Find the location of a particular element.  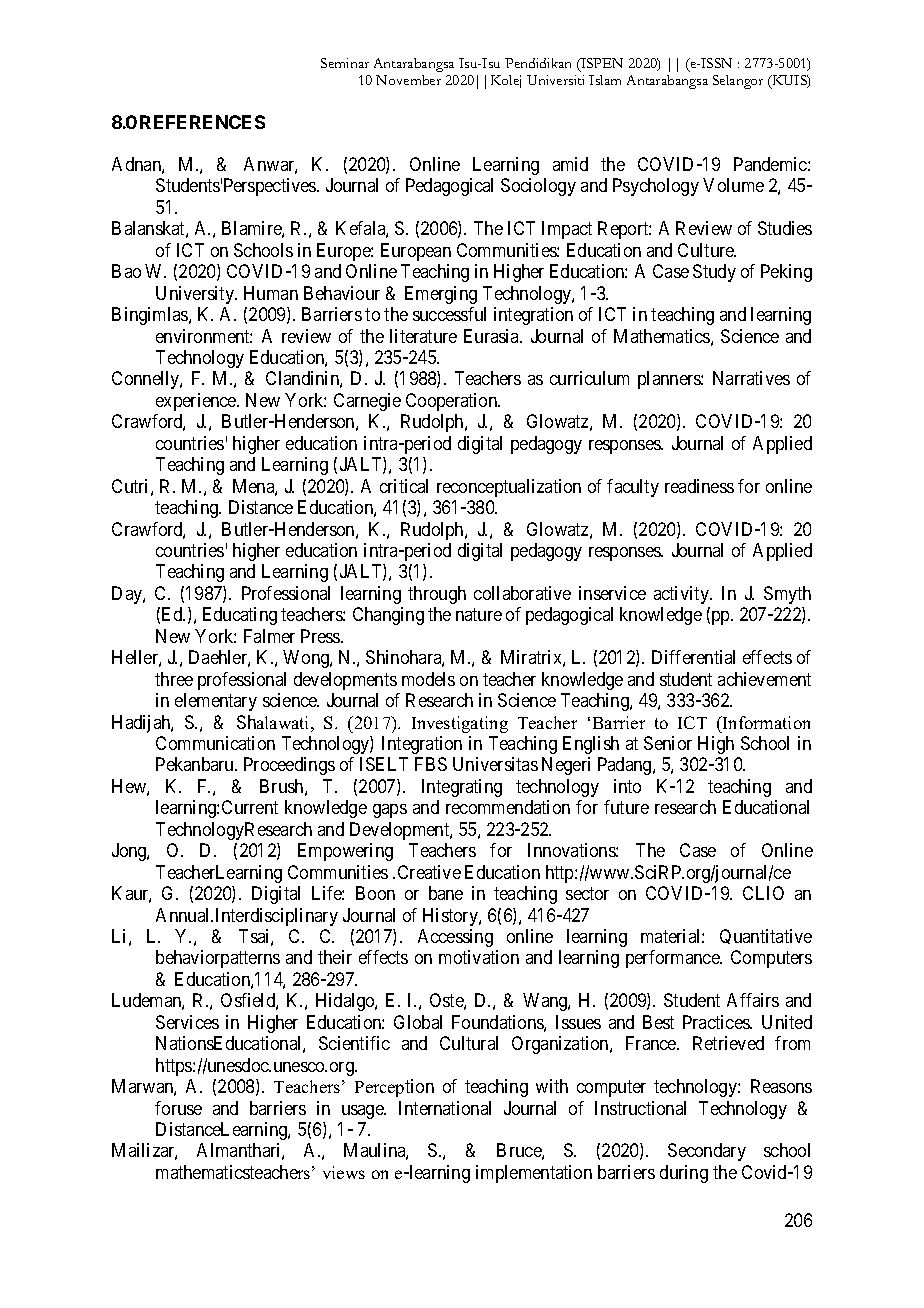

Selangor is located at coordinates (738, 82).
